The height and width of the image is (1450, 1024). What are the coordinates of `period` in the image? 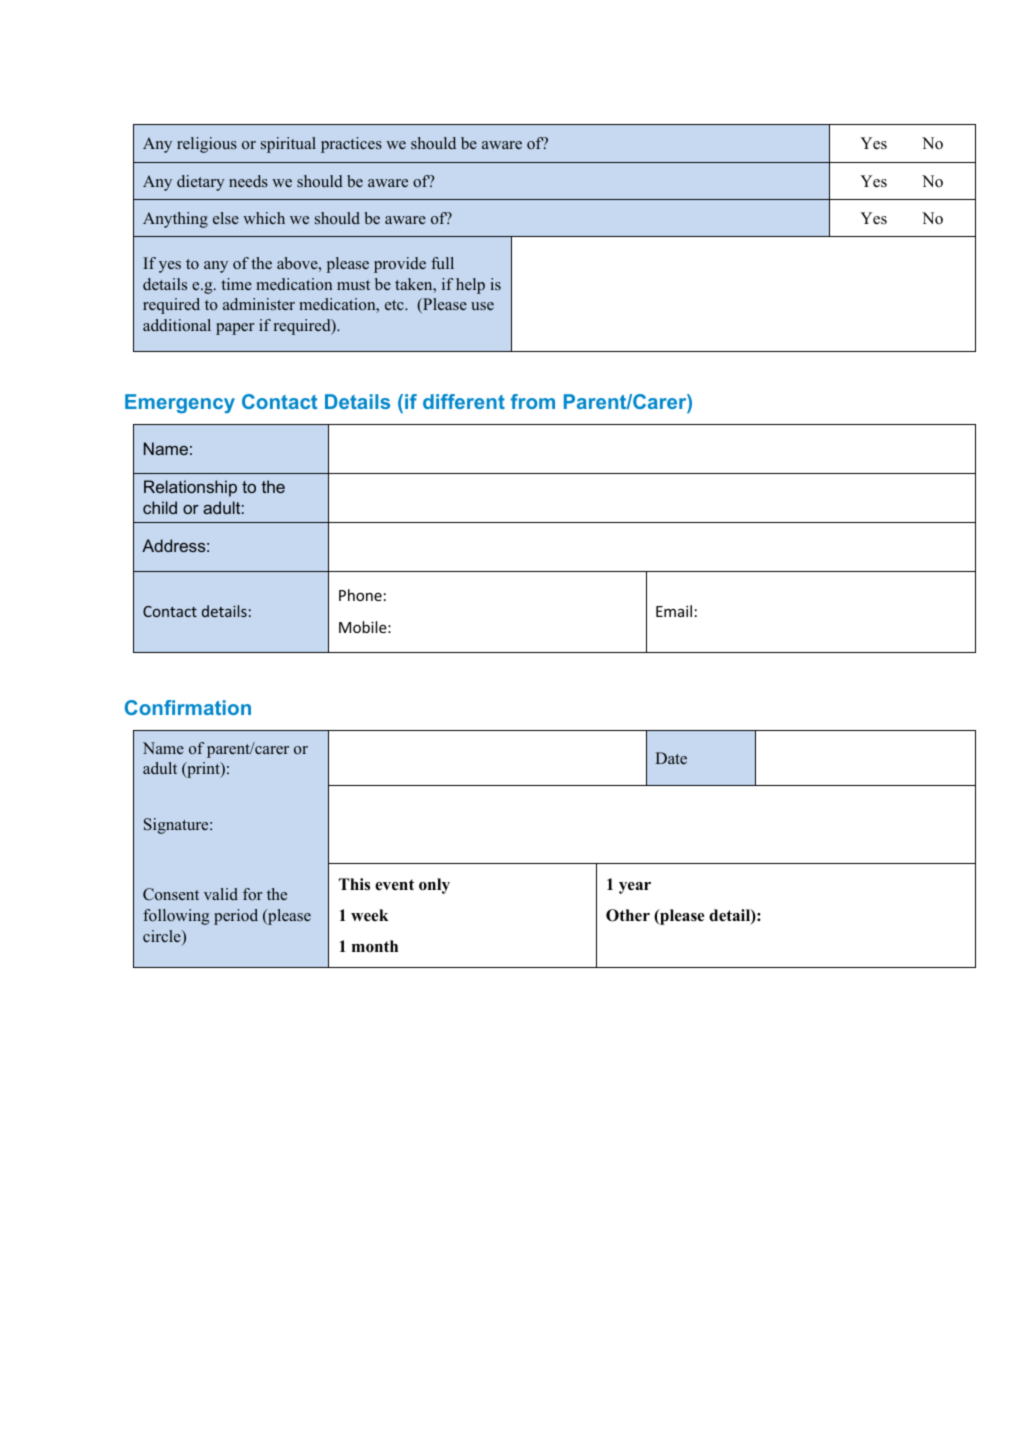 It's located at (236, 917).
